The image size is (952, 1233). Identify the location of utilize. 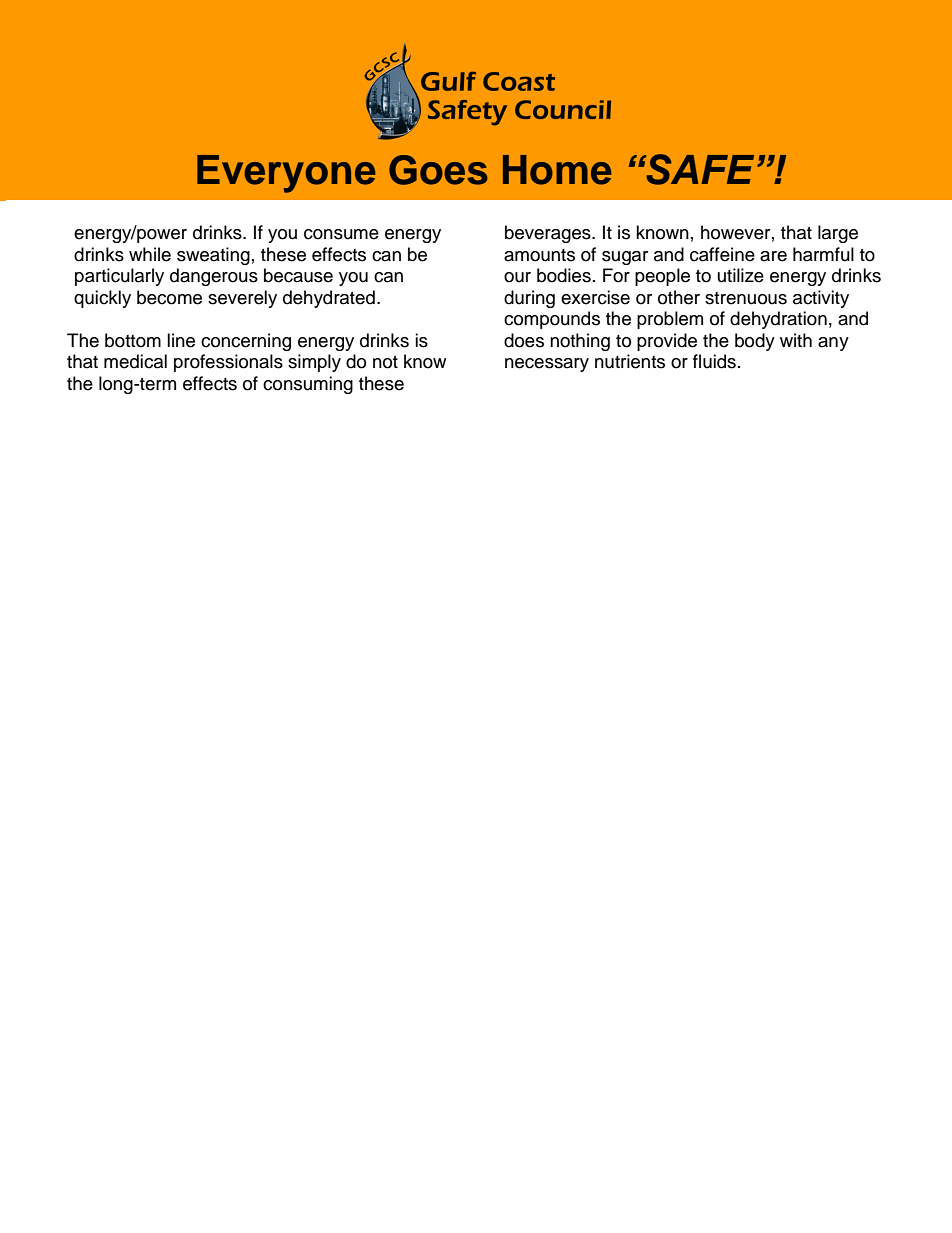
(741, 275).
